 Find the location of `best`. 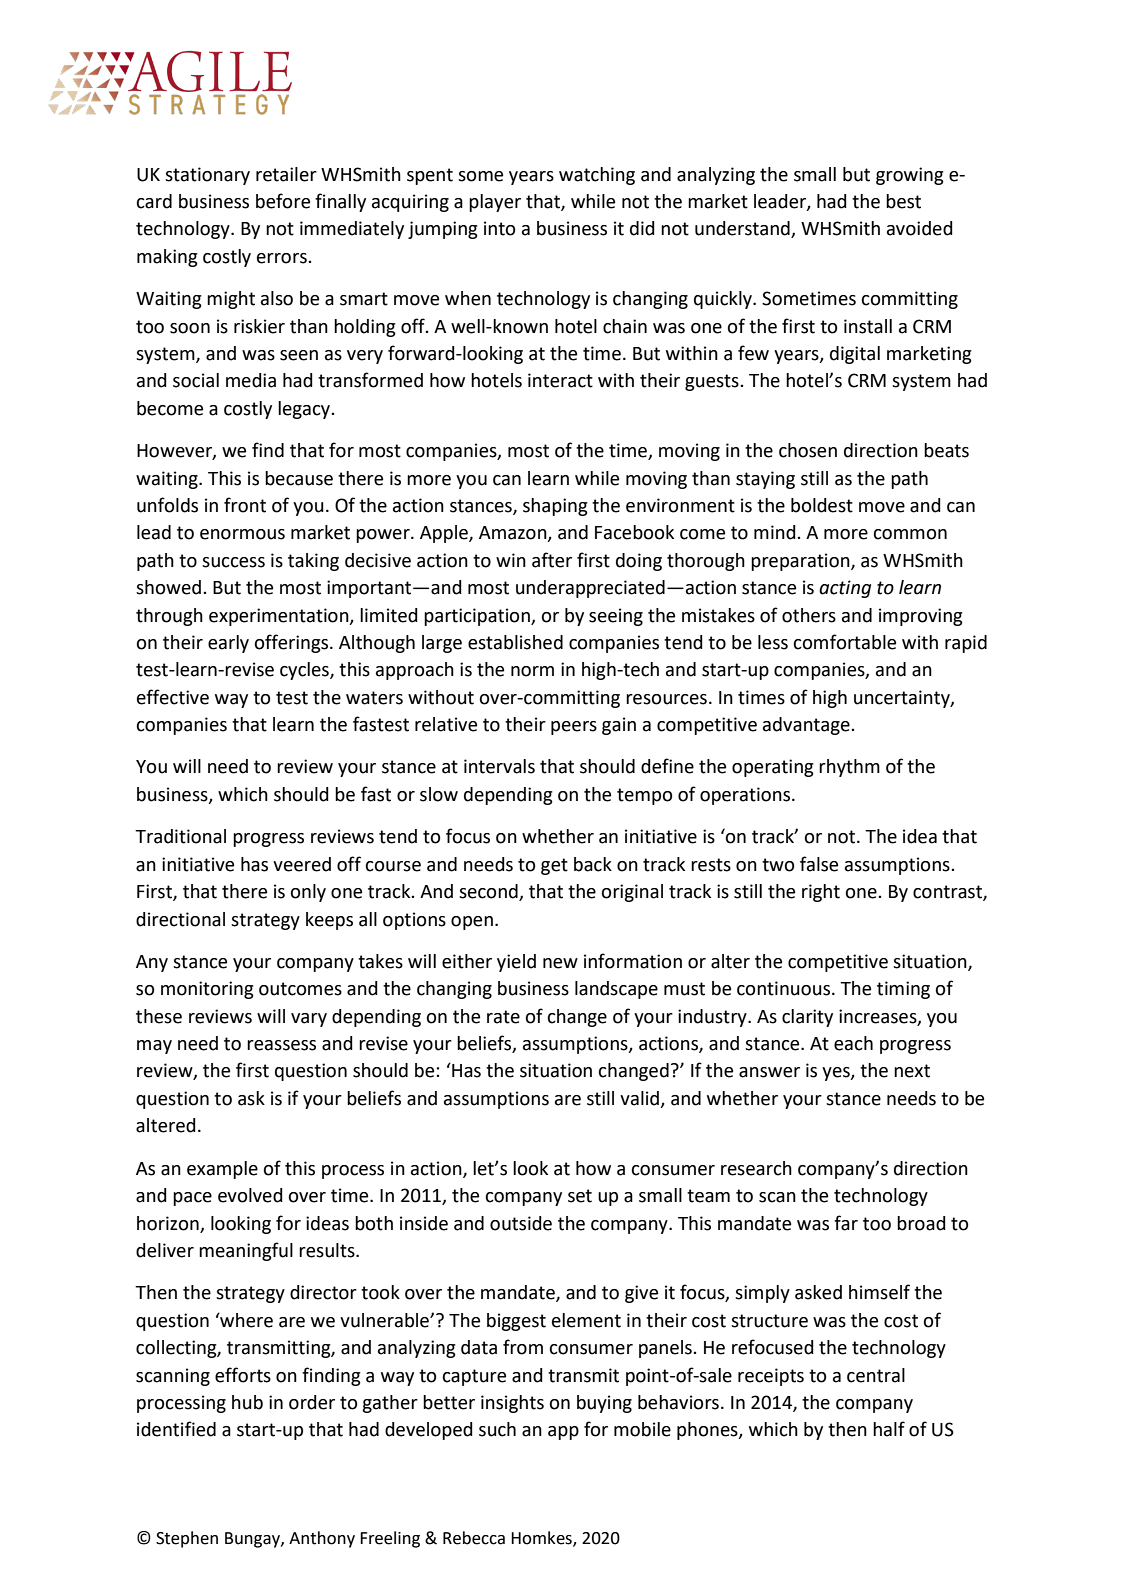

best is located at coordinates (903, 201).
